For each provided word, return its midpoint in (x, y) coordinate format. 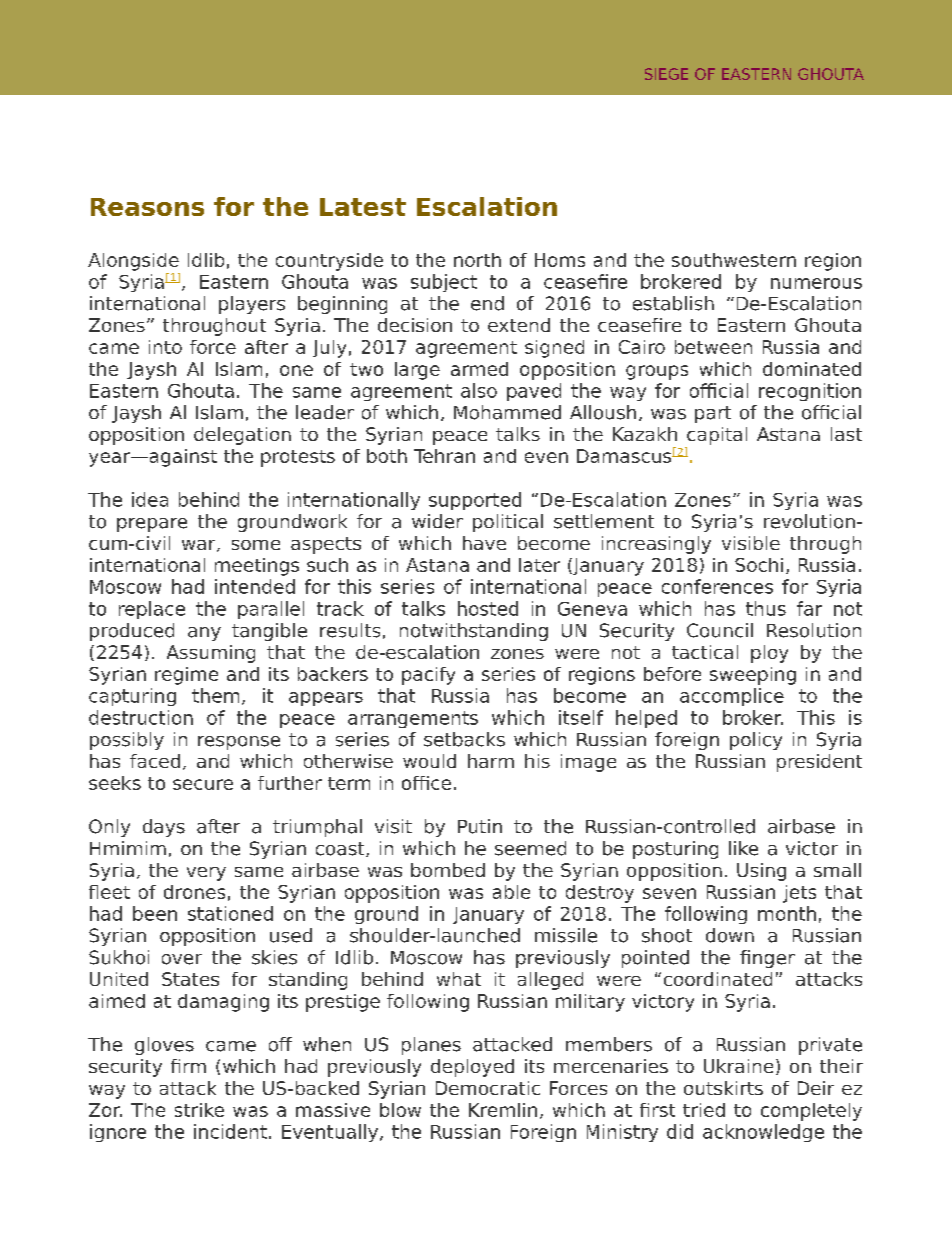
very (206, 874)
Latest (363, 207)
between (713, 347)
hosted (488, 608)
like (743, 848)
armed (479, 369)
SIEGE (666, 74)
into (165, 347)
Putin (480, 826)
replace (152, 610)
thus (766, 608)
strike (199, 1110)
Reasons (147, 207)
